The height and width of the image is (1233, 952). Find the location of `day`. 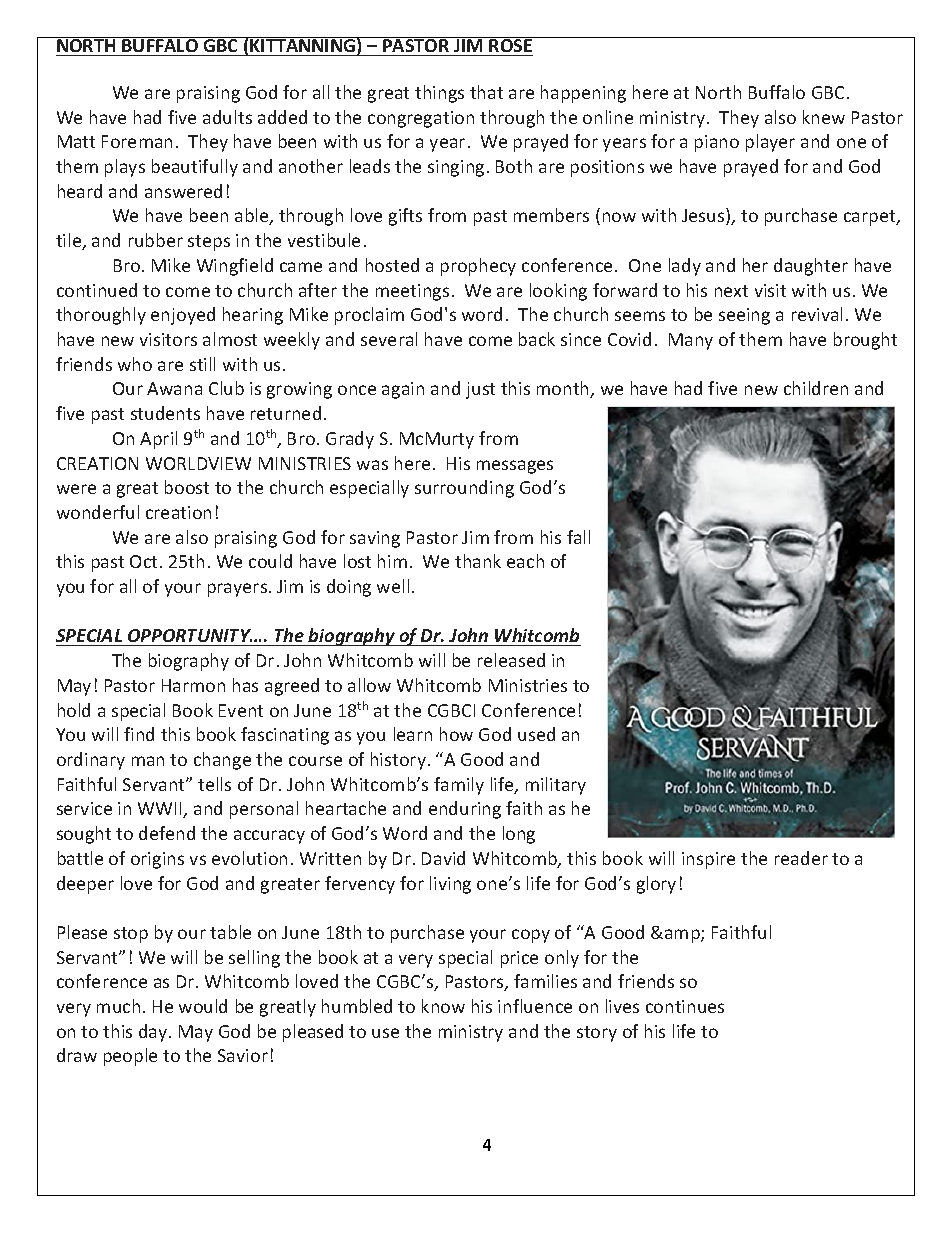

day is located at coordinates (154, 1033).
